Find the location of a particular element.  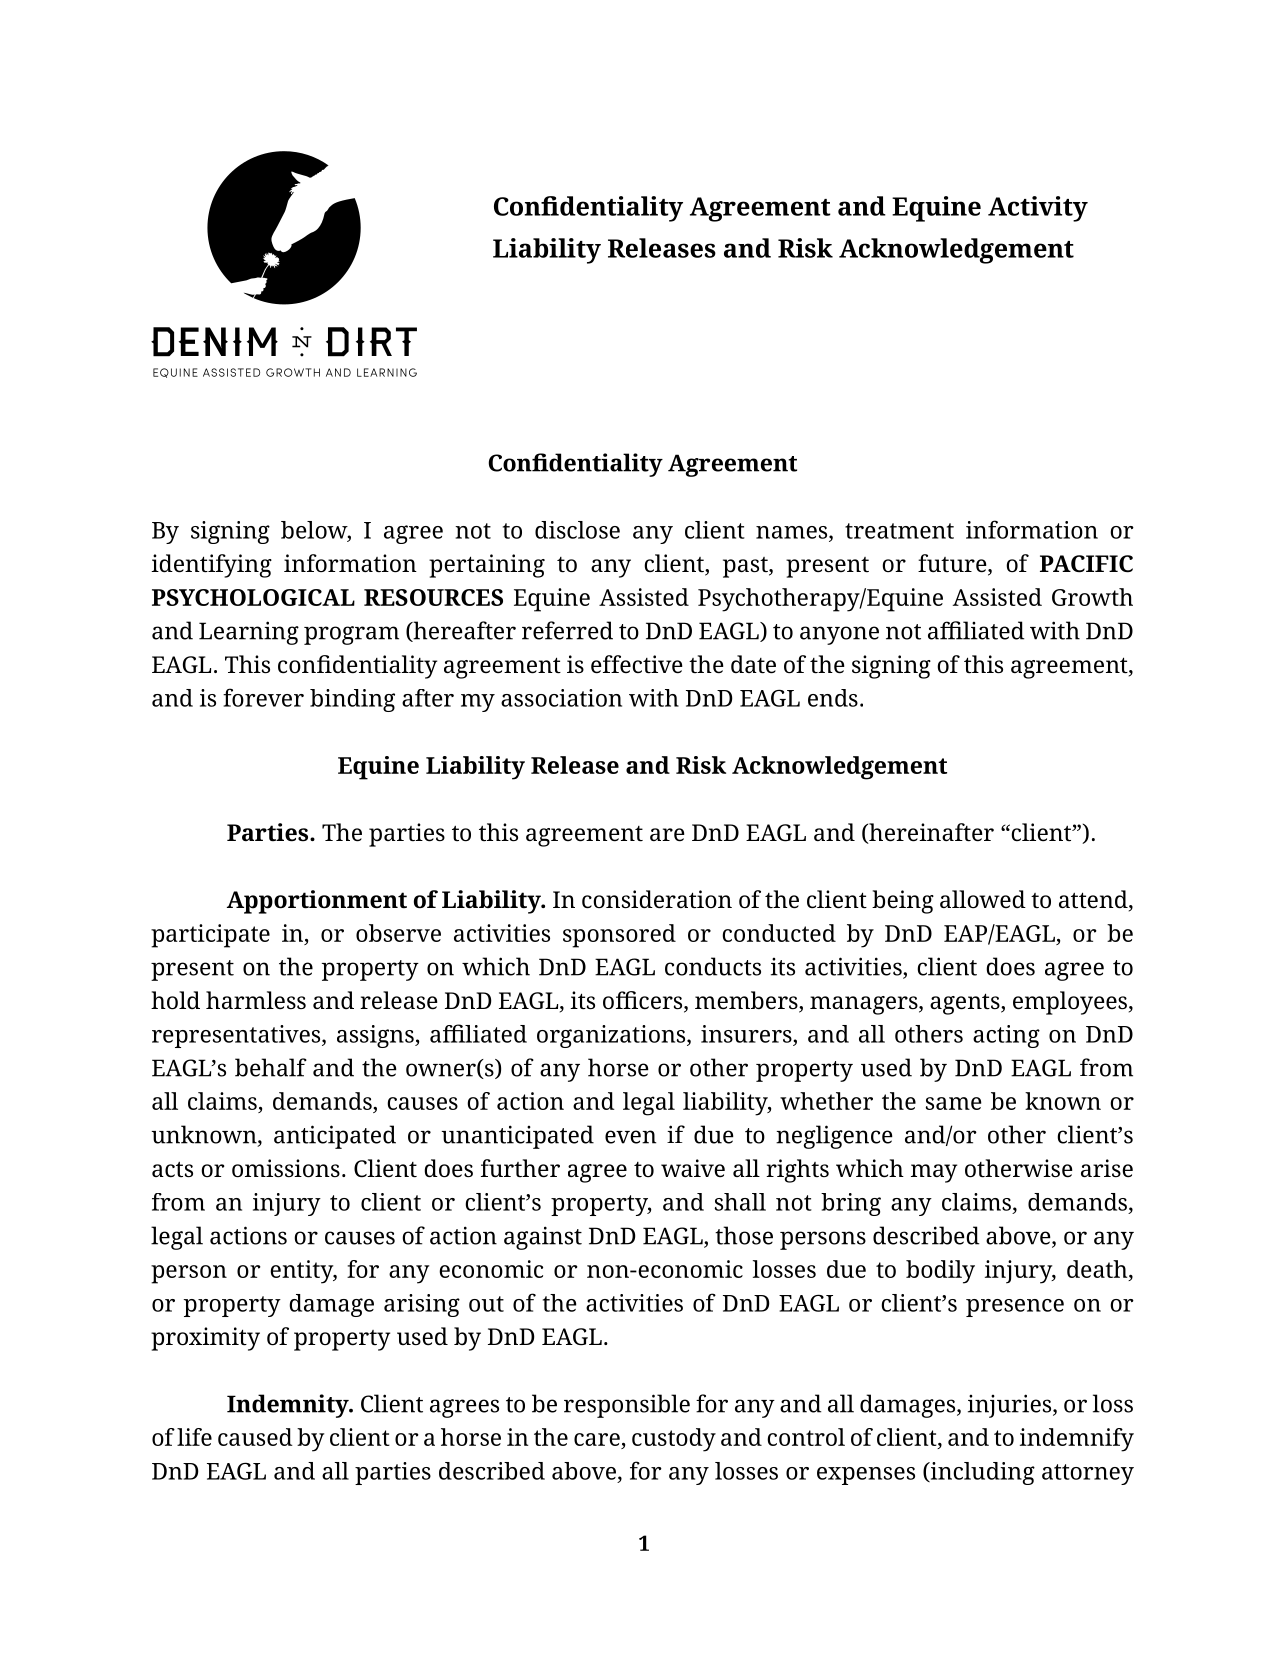

injuries is located at coordinates (1011, 1406).
